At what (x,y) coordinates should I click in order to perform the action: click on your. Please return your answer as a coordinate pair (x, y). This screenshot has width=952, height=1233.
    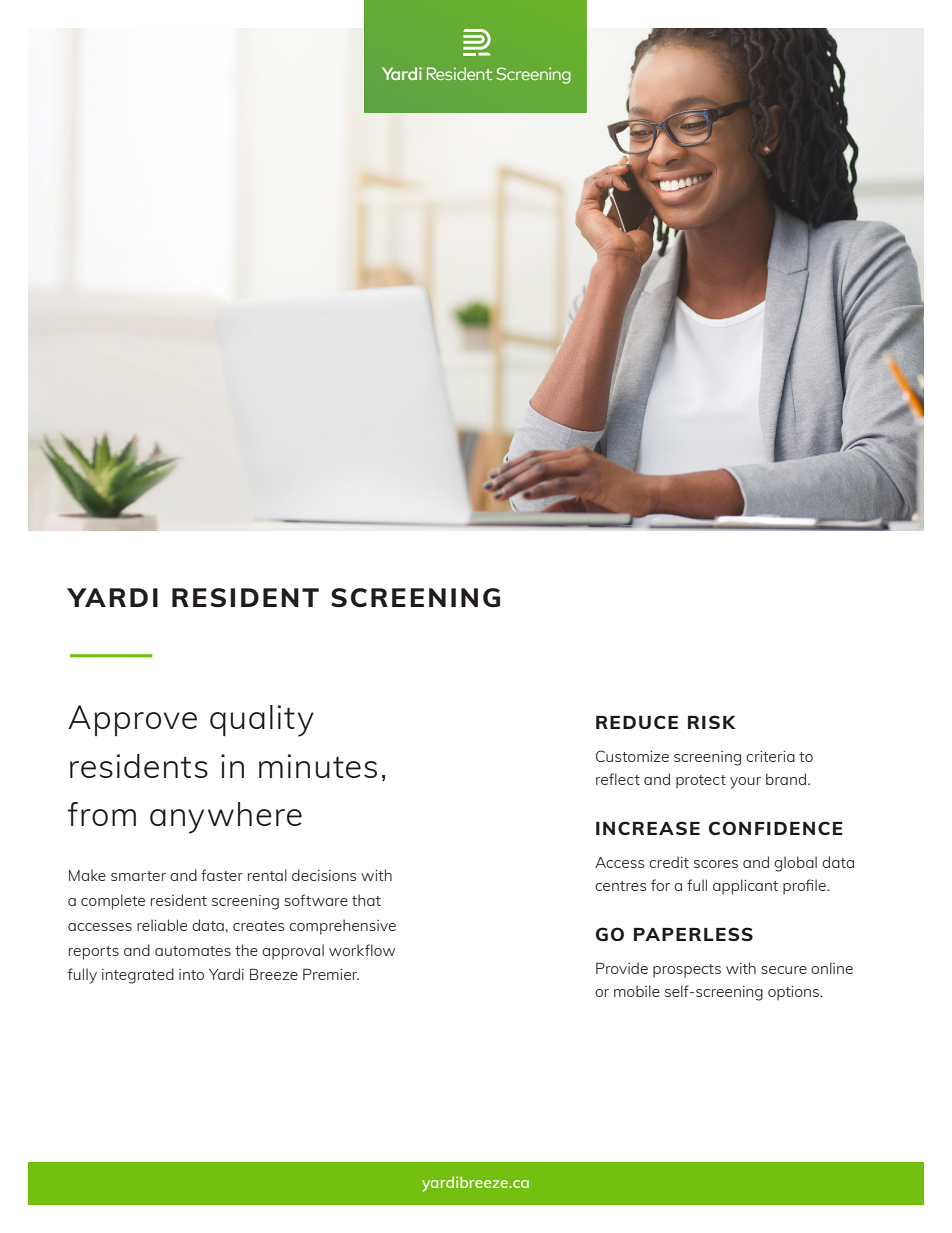
    Looking at the image, I should click on (745, 783).
